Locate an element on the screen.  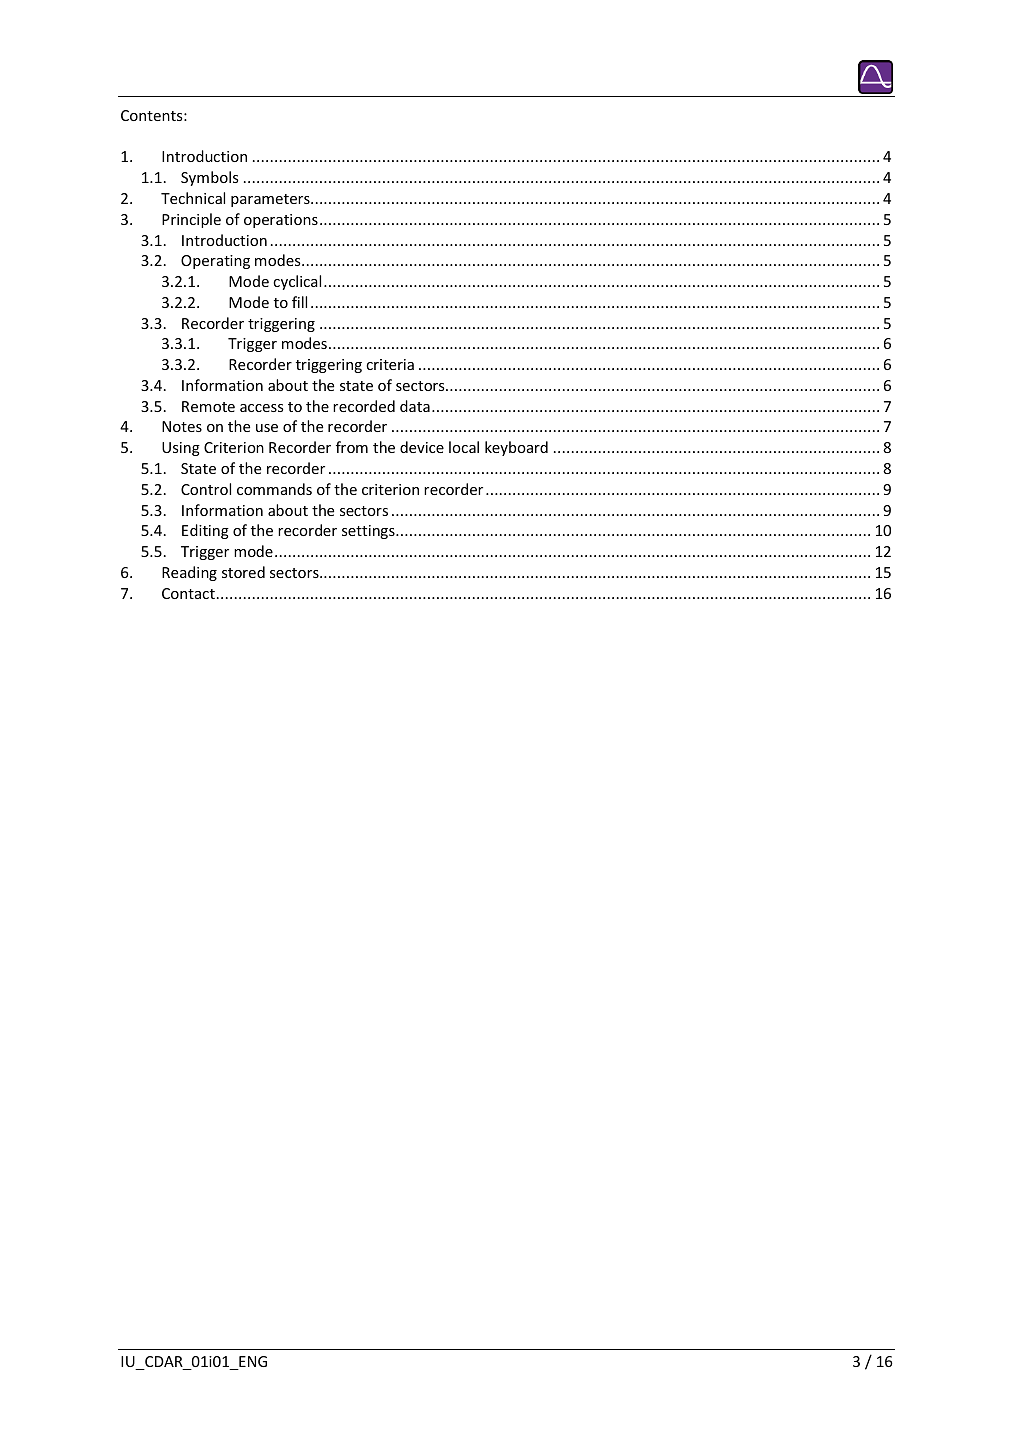
Remote is located at coordinates (208, 406).
